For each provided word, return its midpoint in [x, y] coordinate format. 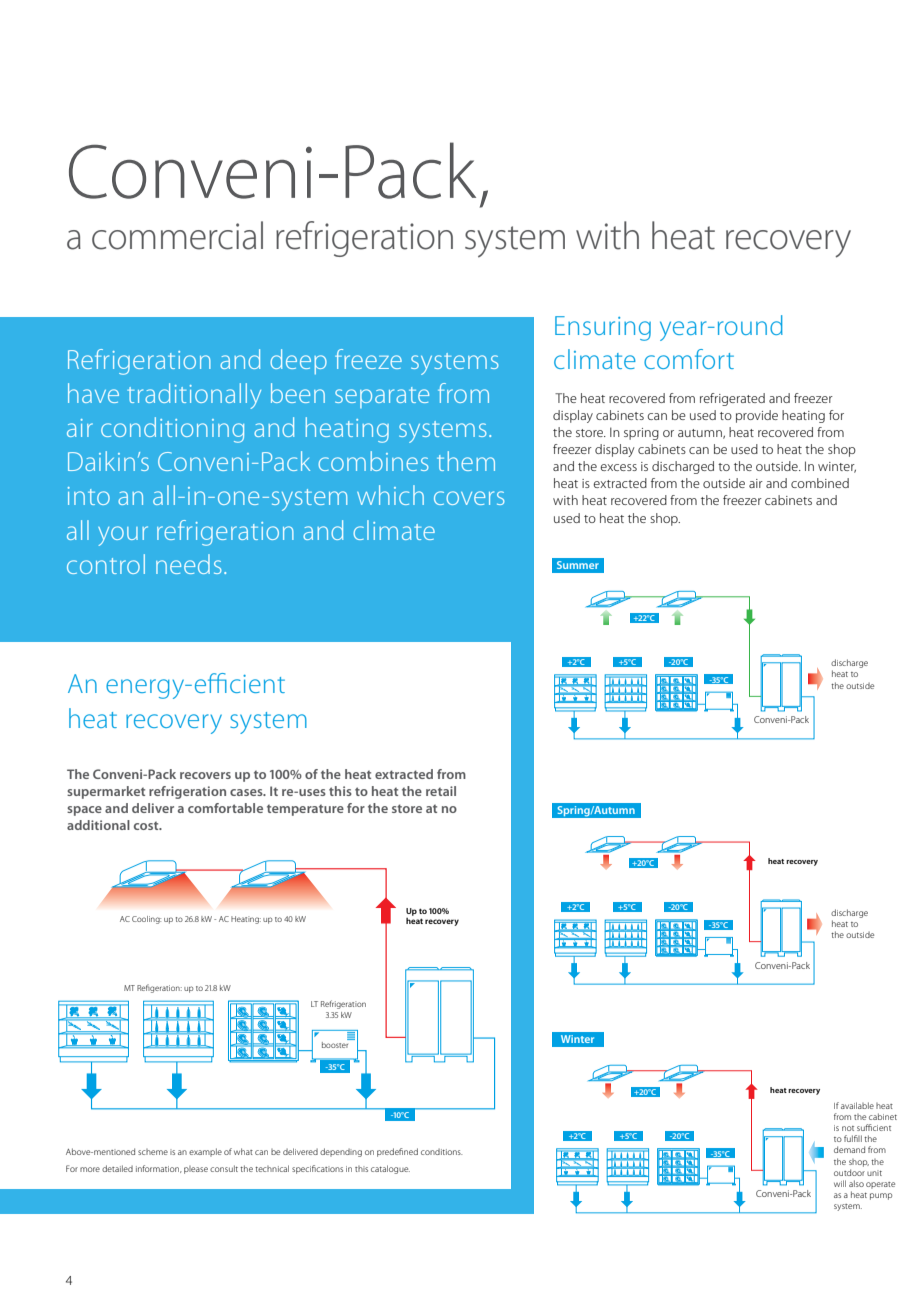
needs [189, 564]
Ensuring [603, 328]
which [390, 495]
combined [820, 483]
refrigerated [732, 399]
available [857, 1105]
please [196, 1170]
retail [441, 791]
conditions [441, 1152]
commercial [177, 235]
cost [147, 826]
